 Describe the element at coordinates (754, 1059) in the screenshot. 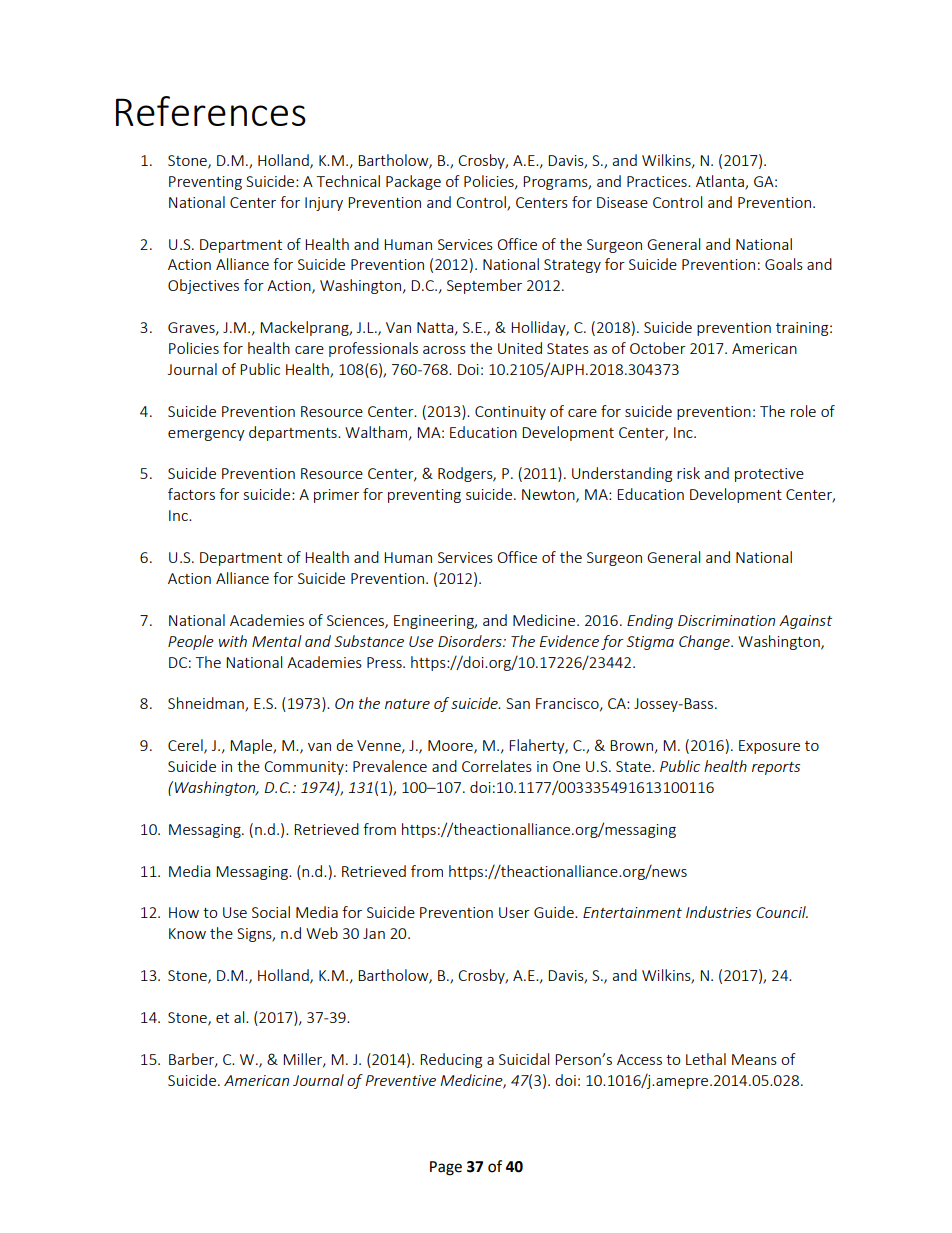

I see `Means` at that location.
